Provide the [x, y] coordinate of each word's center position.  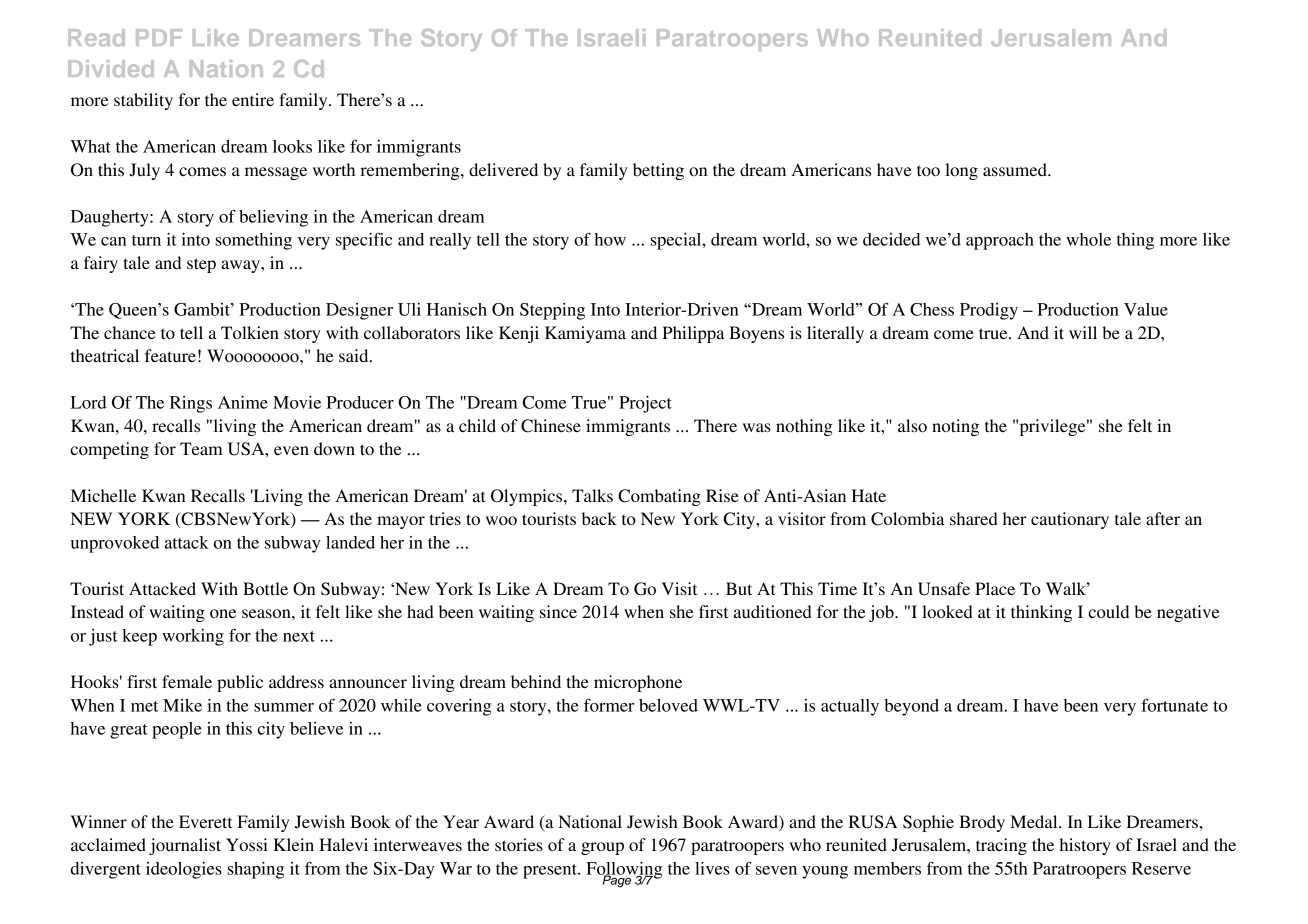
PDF [159, 37]
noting [955, 427]
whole [1088, 239]
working [193, 637]
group [602, 848]
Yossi [247, 844]
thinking [1041, 613]
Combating [659, 497]
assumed [1016, 169]
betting [658, 171]
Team [201, 448]
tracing [1001, 846]
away [241, 266]
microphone [638, 683]
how [610, 239]
